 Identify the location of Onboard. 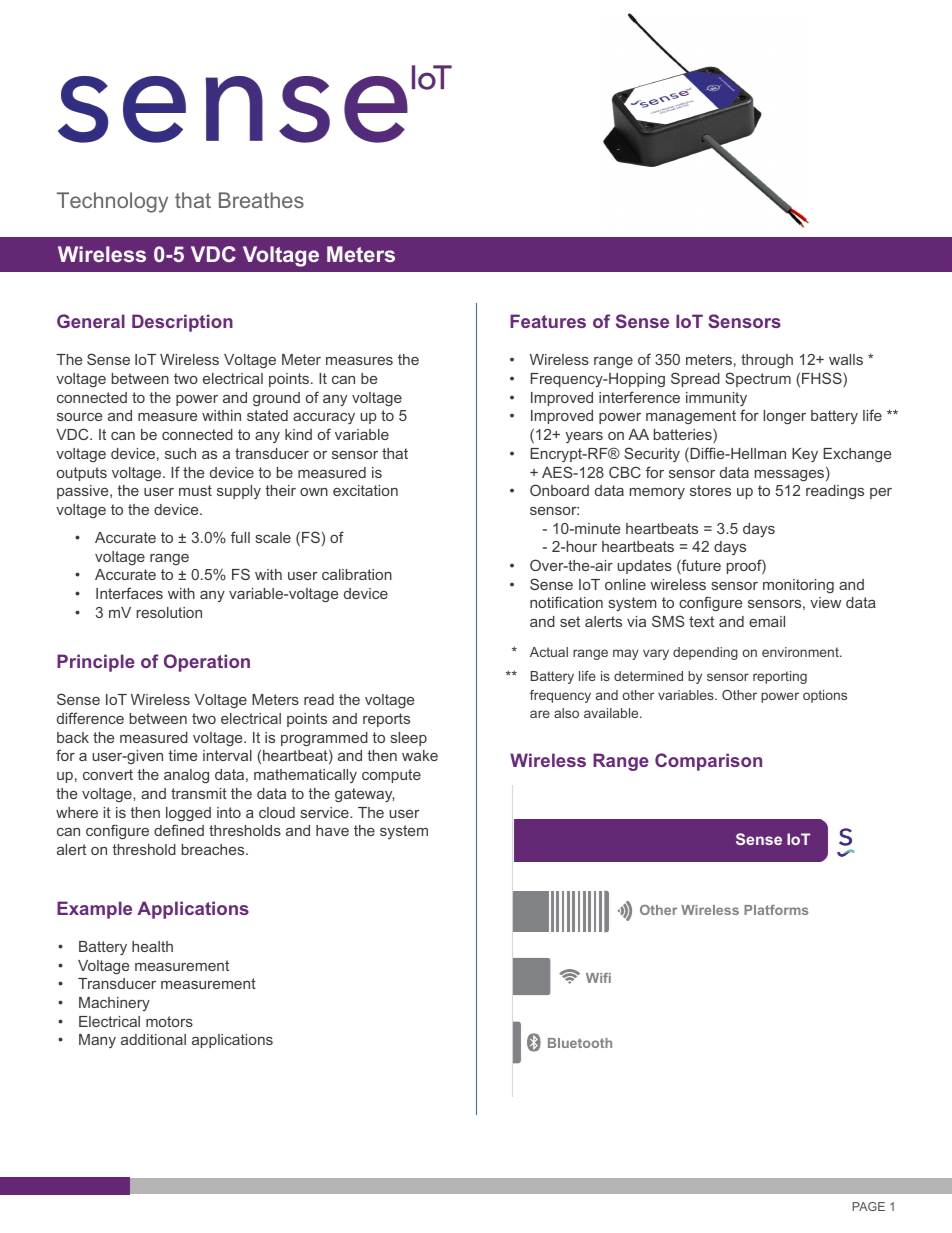
(559, 490).
